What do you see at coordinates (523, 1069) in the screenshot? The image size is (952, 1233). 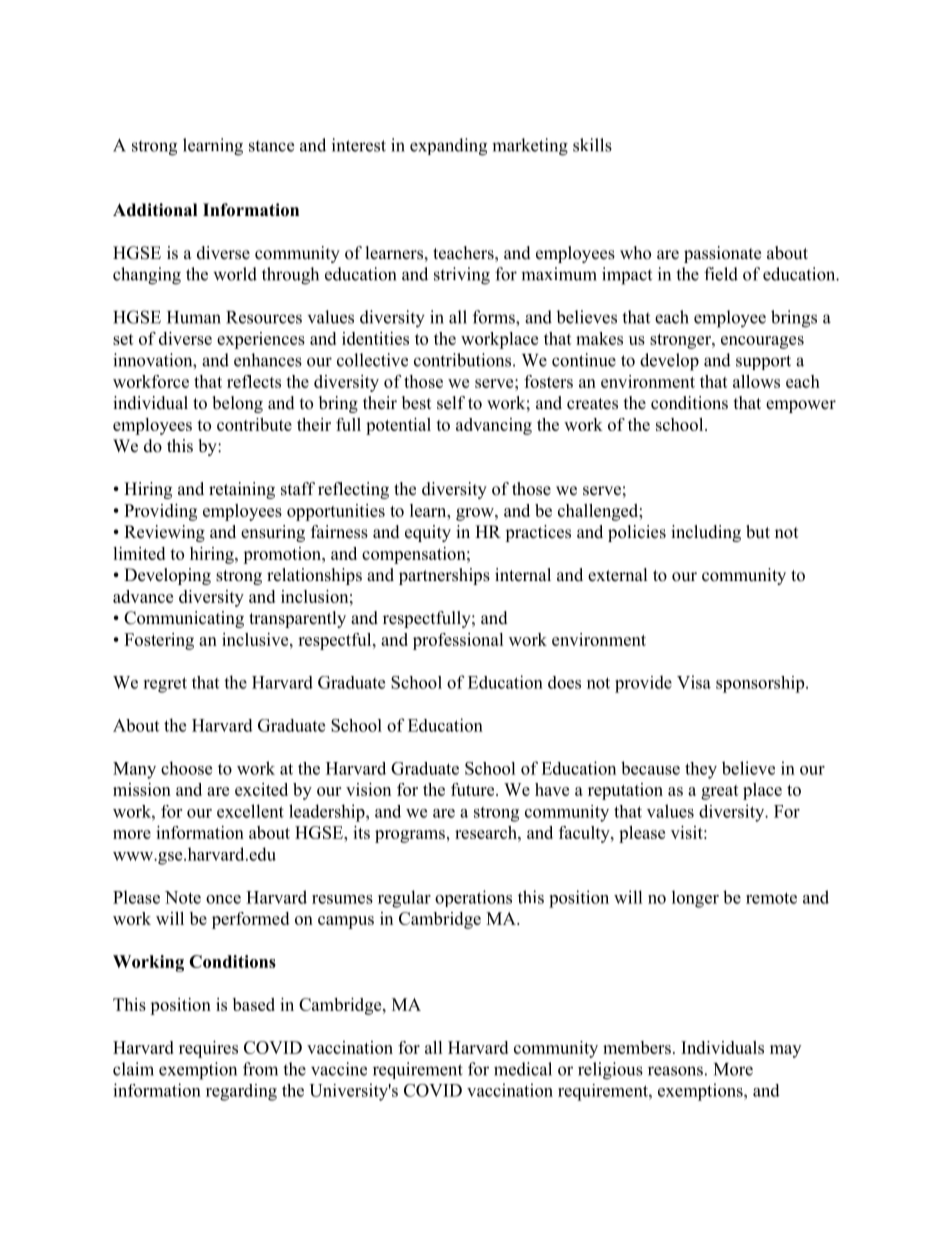 I see `medical` at bounding box center [523, 1069].
